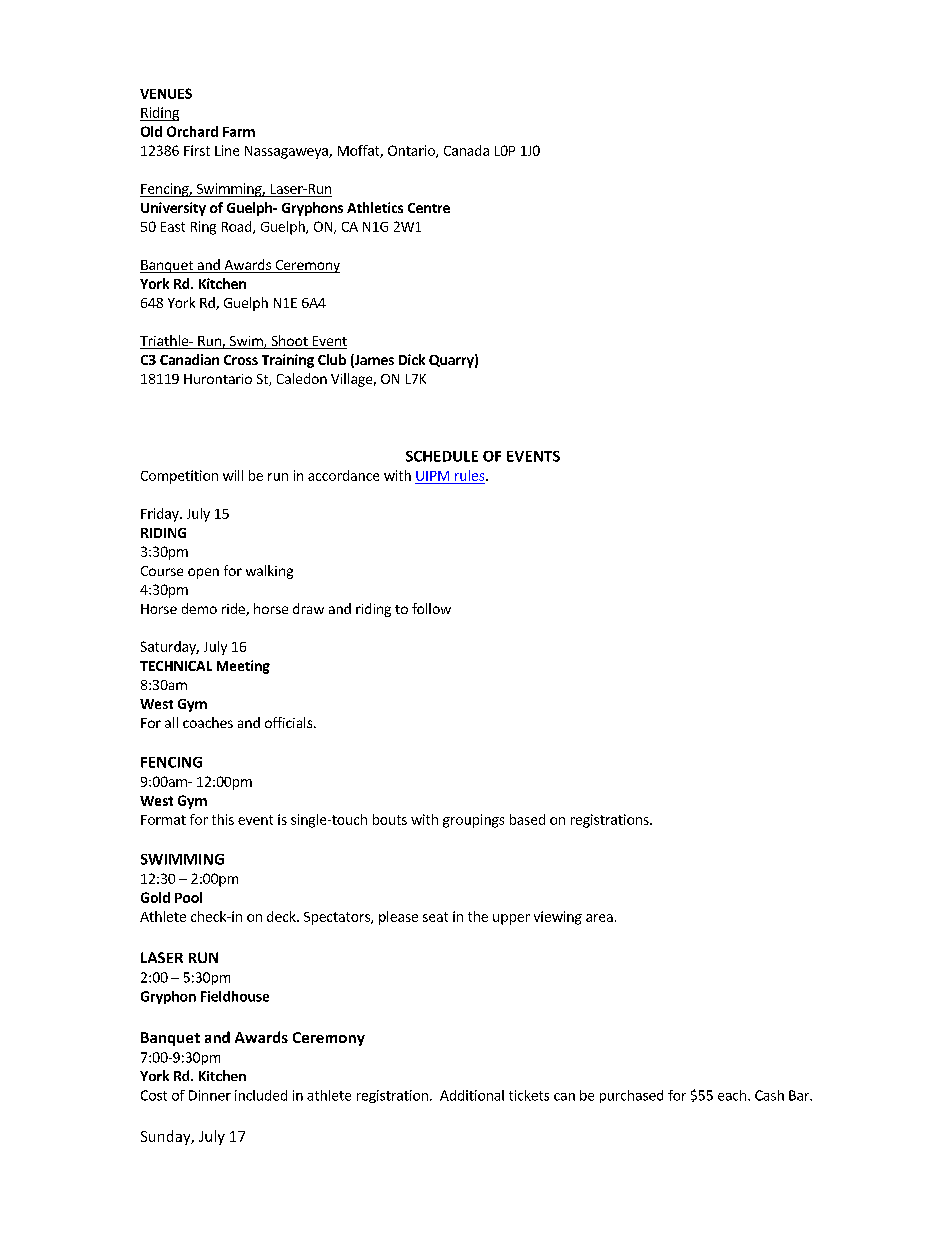 This page has width=952, height=1233. What do you see at coordinates (471, 475) in the page?
I see `rules` at bounding box center [471, 475].
